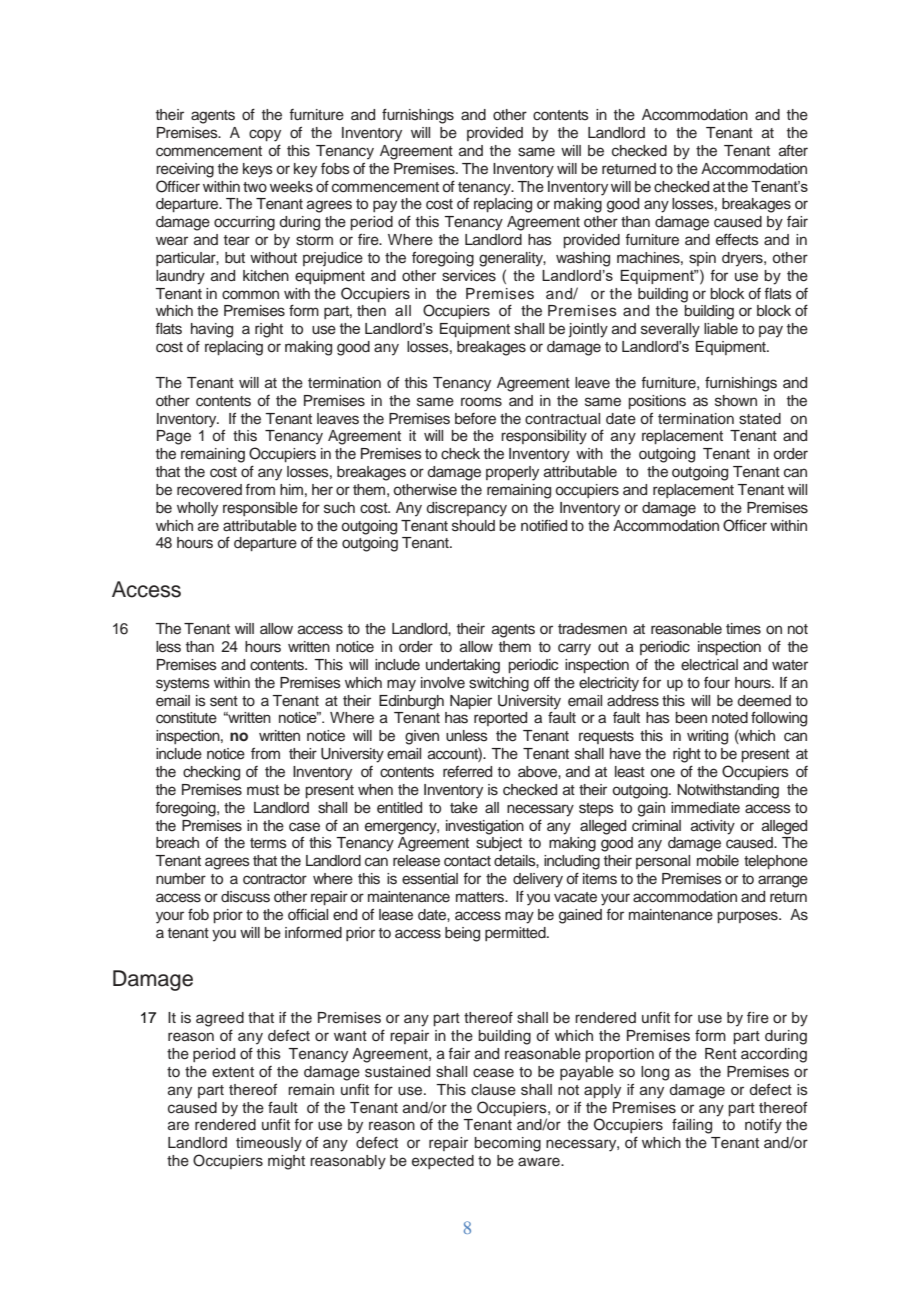 Image resolution: width=924 pixels, height=1307 pixels. Describe the element at coordinates (286, 1162) in the page. I see `might` at that location.
